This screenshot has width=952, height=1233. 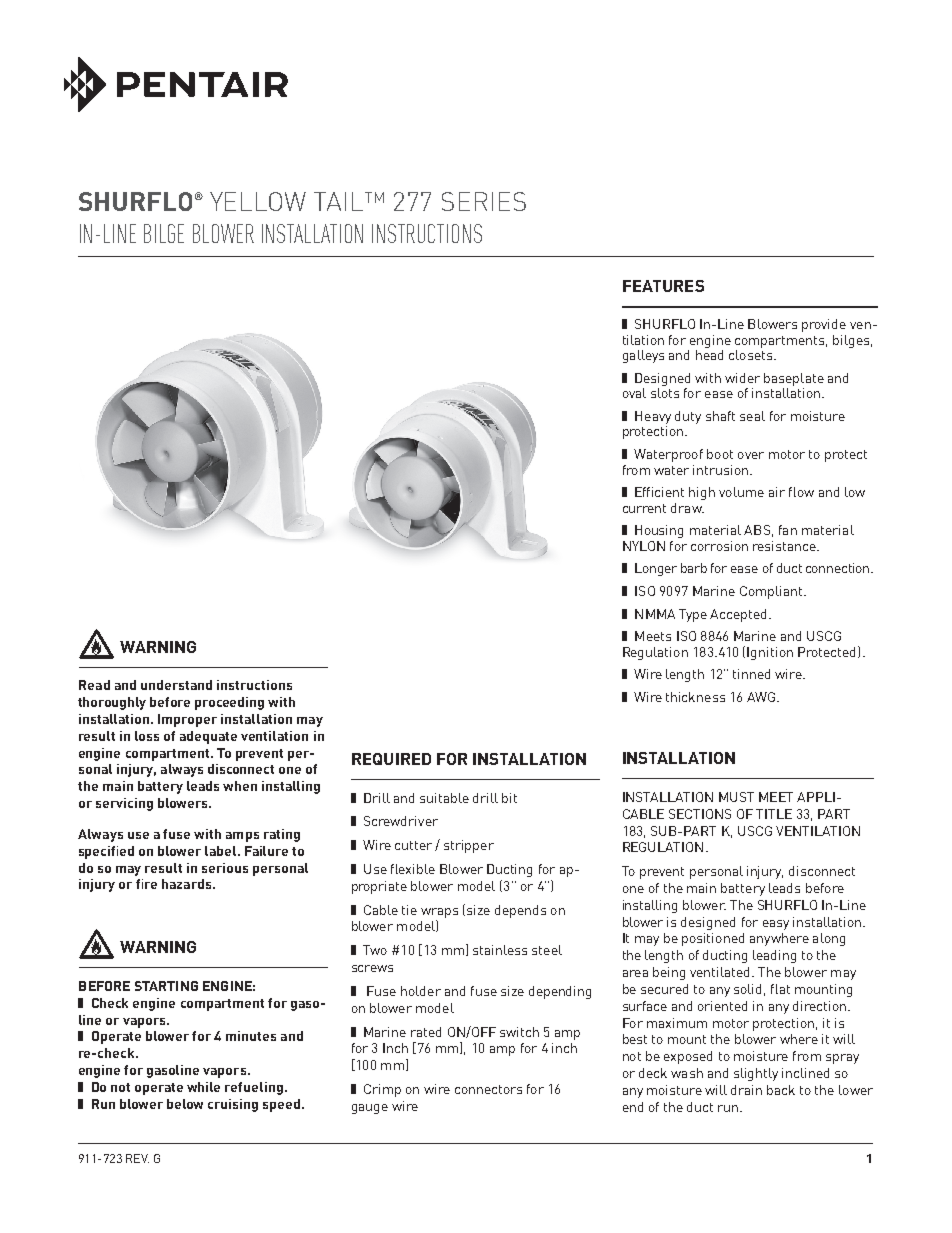 What do you see at coordinates (176, 685) in the screenshot?
I see `understand` at bounding box center [176, 685].
